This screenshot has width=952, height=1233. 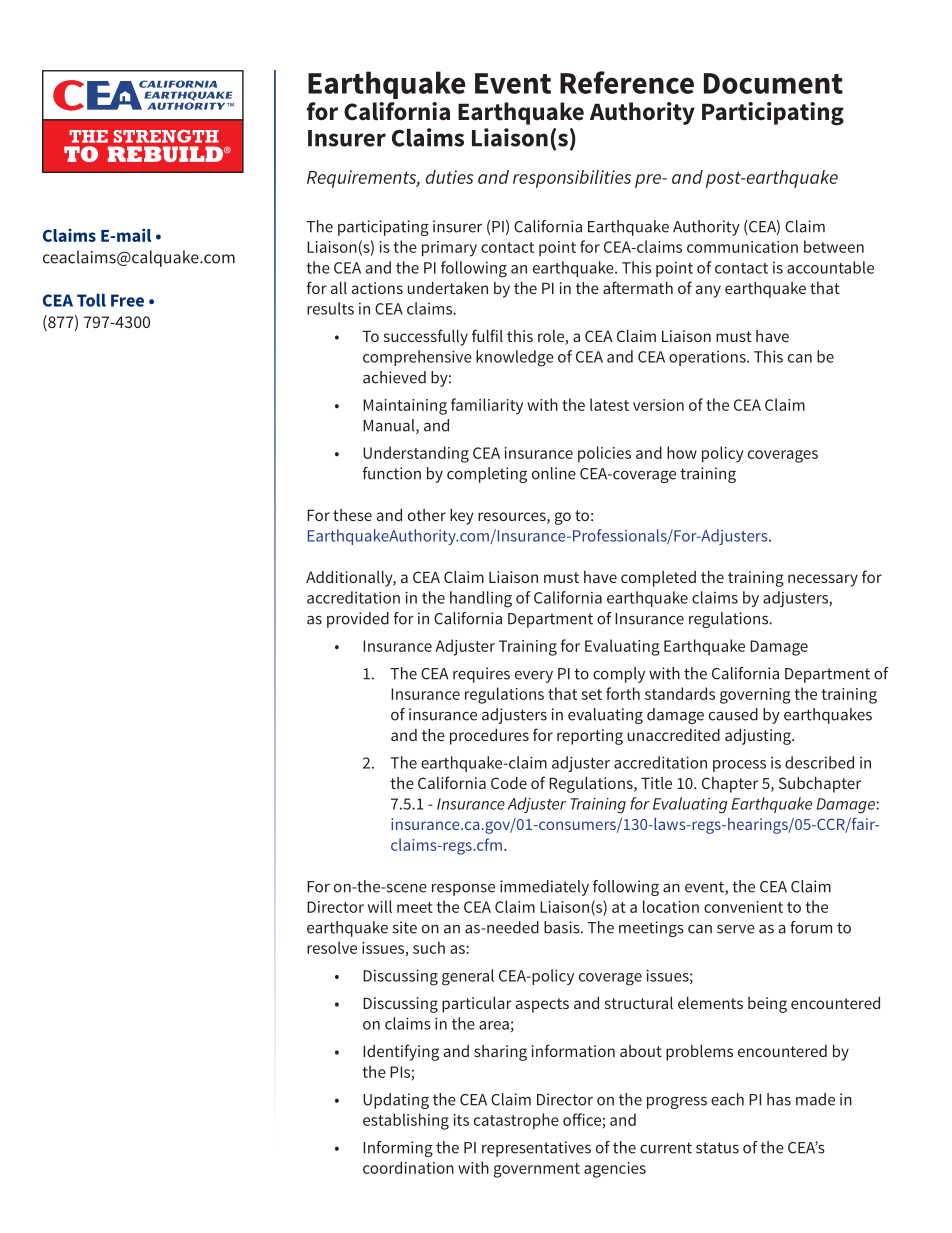 I want to click on process, so click(x=739, y=766).
